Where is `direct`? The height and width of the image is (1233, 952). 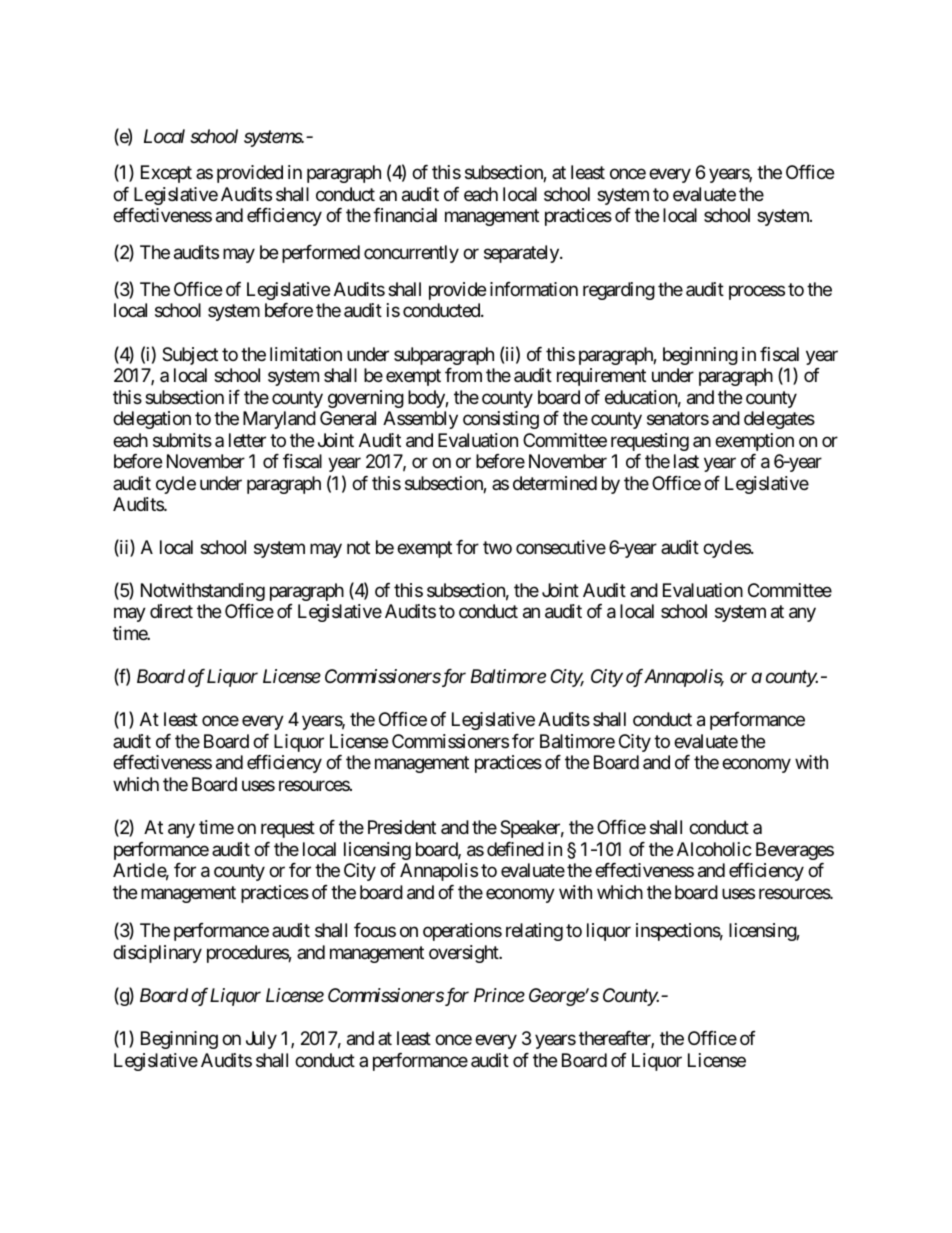
direct is located at coordinates (171, 611).
